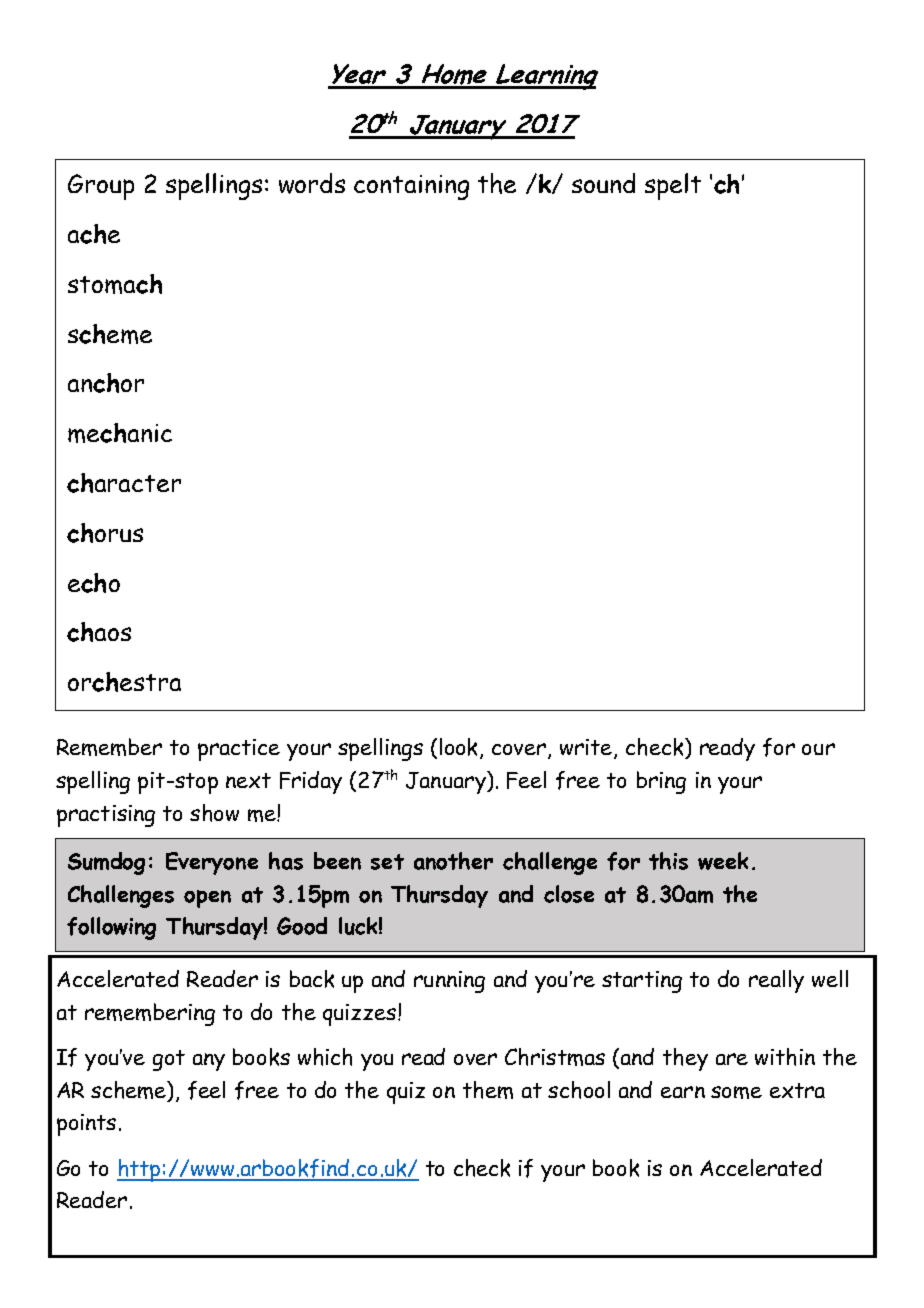 This page has height=1308, width=924. I want to click on containing, so click(411, 187).
